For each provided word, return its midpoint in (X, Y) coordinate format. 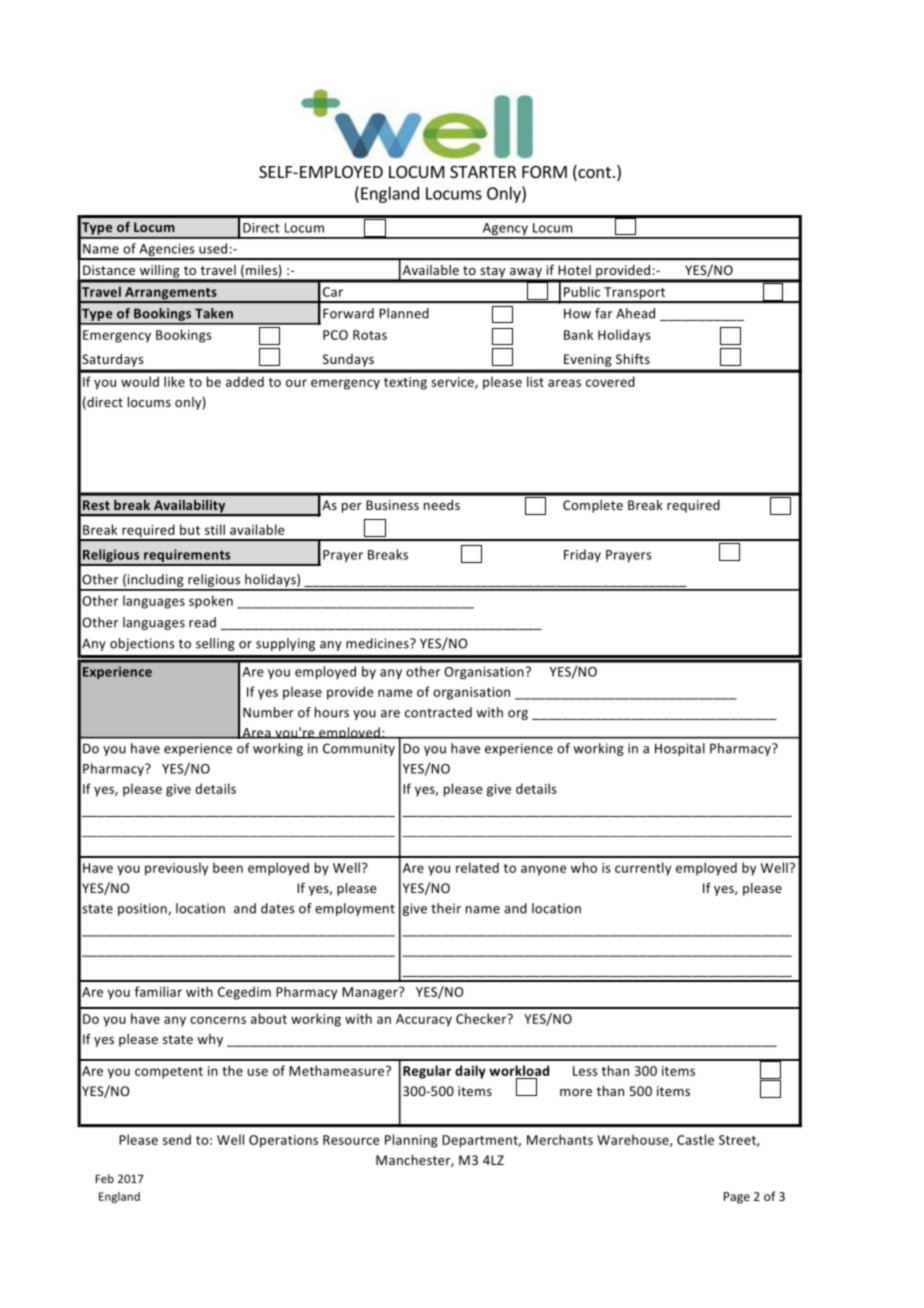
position (143, 909)
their (446, 908)
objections (142, 644)
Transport (635, 294)
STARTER (483, 172)
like (174, 381)
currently (643, 869)
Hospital (680, 749)
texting (405, 383)
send (177, 1139)
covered (610, 381)
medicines (378, 643)
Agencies (167, 251)
